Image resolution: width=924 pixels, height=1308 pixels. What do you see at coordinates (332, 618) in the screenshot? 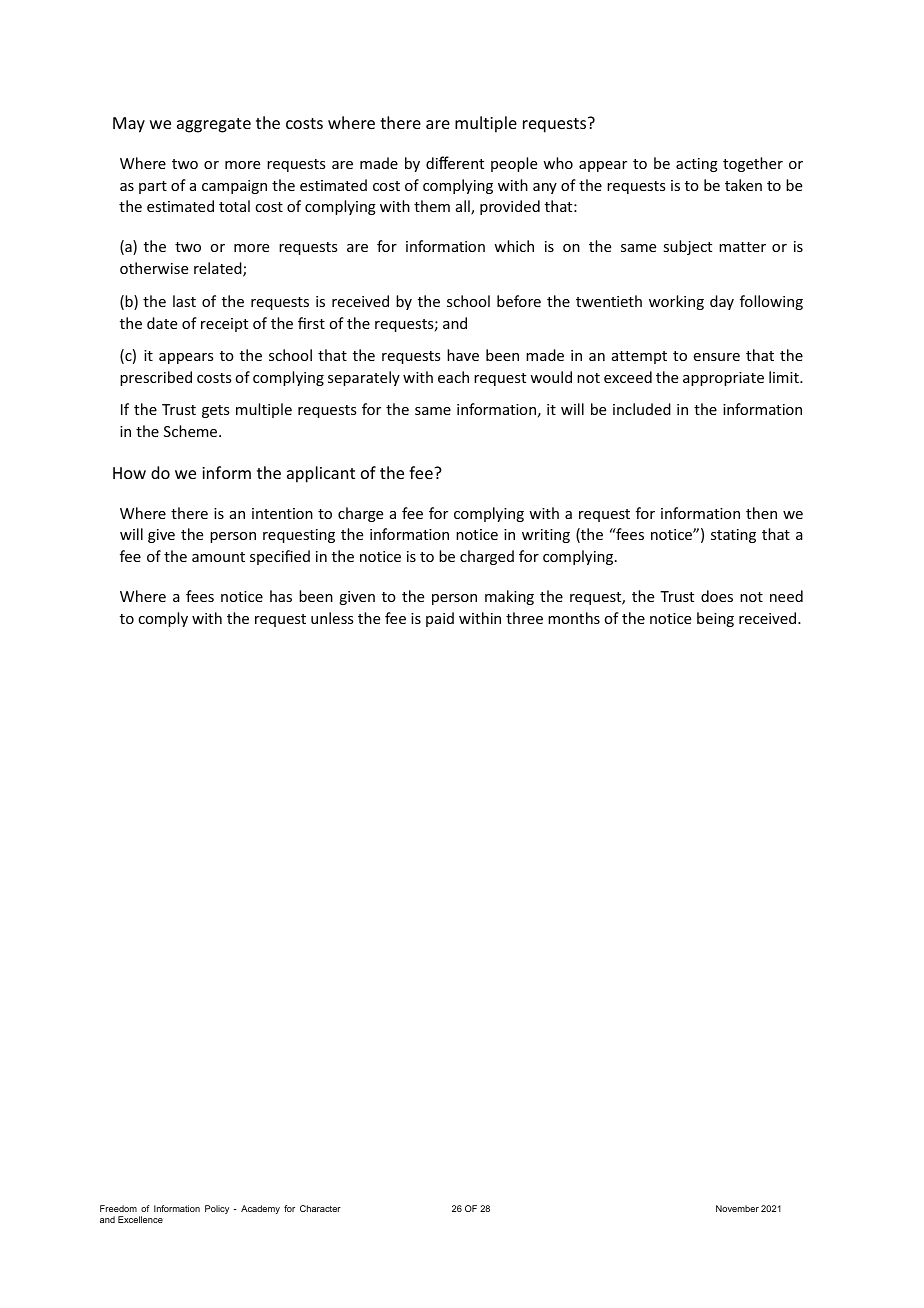
I see `unless` at bounding box center [332, 618].
